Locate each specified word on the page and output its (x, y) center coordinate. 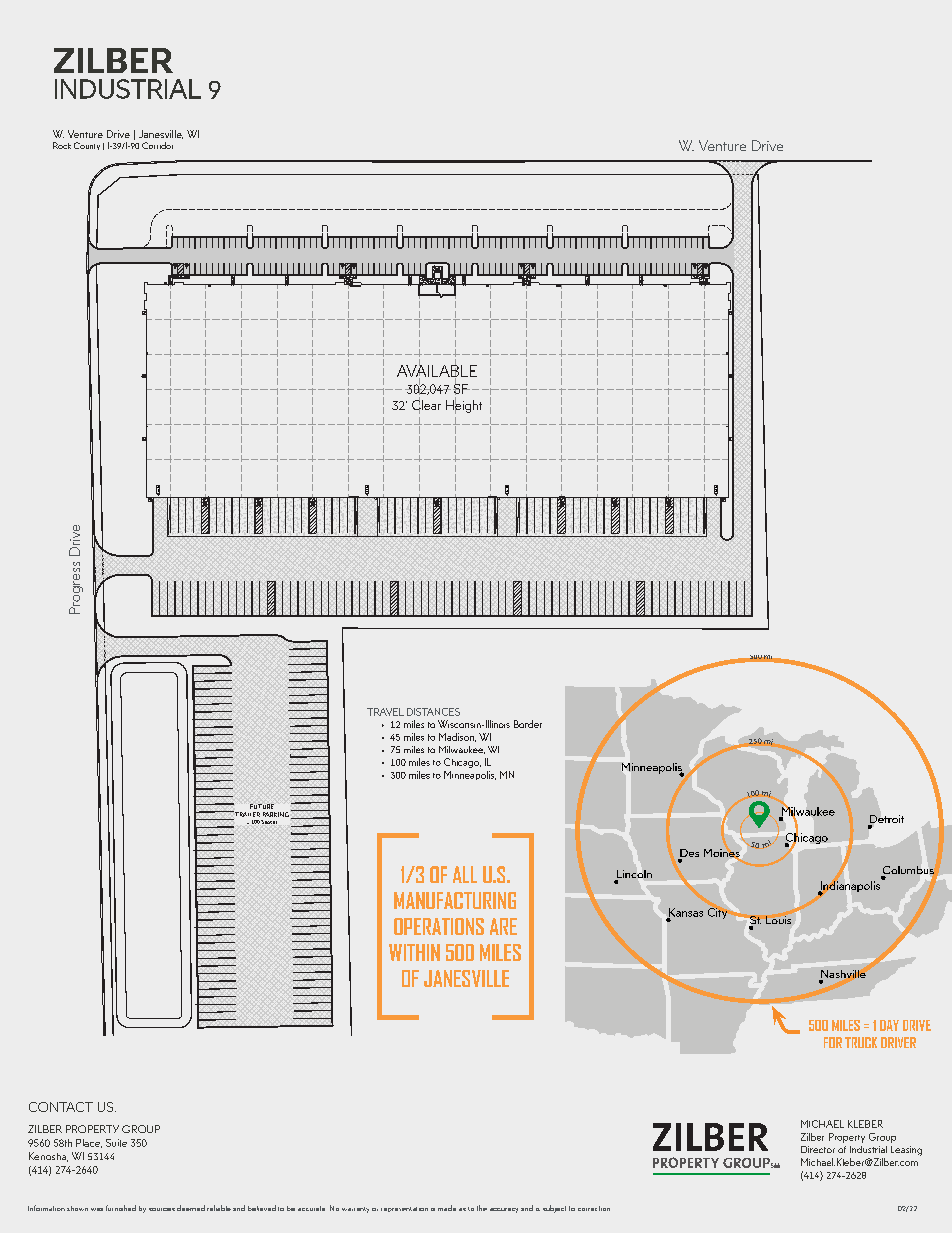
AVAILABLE (437, 371)
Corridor (157, 145)
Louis (778, 920)
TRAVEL (385, 712)
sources (162, 1209)
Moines (722, 853)
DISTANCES (433, 712)
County (87, 146)
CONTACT (61, 1107)
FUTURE (262, 806)
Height (464, 406)
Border (528, 724)
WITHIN (414, 952)
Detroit (886, 820)
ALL (465, 874)
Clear (426, 405)
